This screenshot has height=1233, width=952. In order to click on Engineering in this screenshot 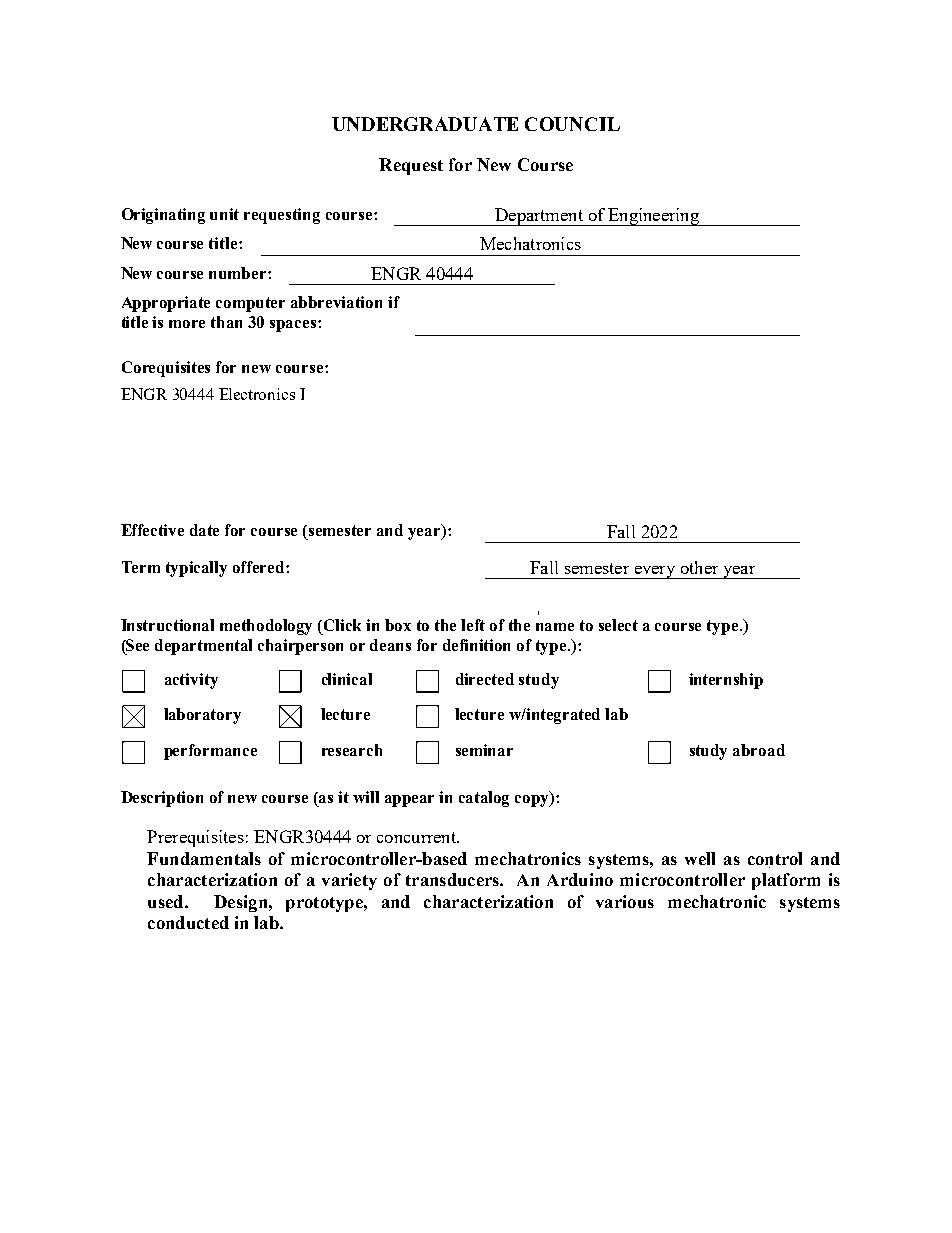, I will do `click(653, 217)`.
